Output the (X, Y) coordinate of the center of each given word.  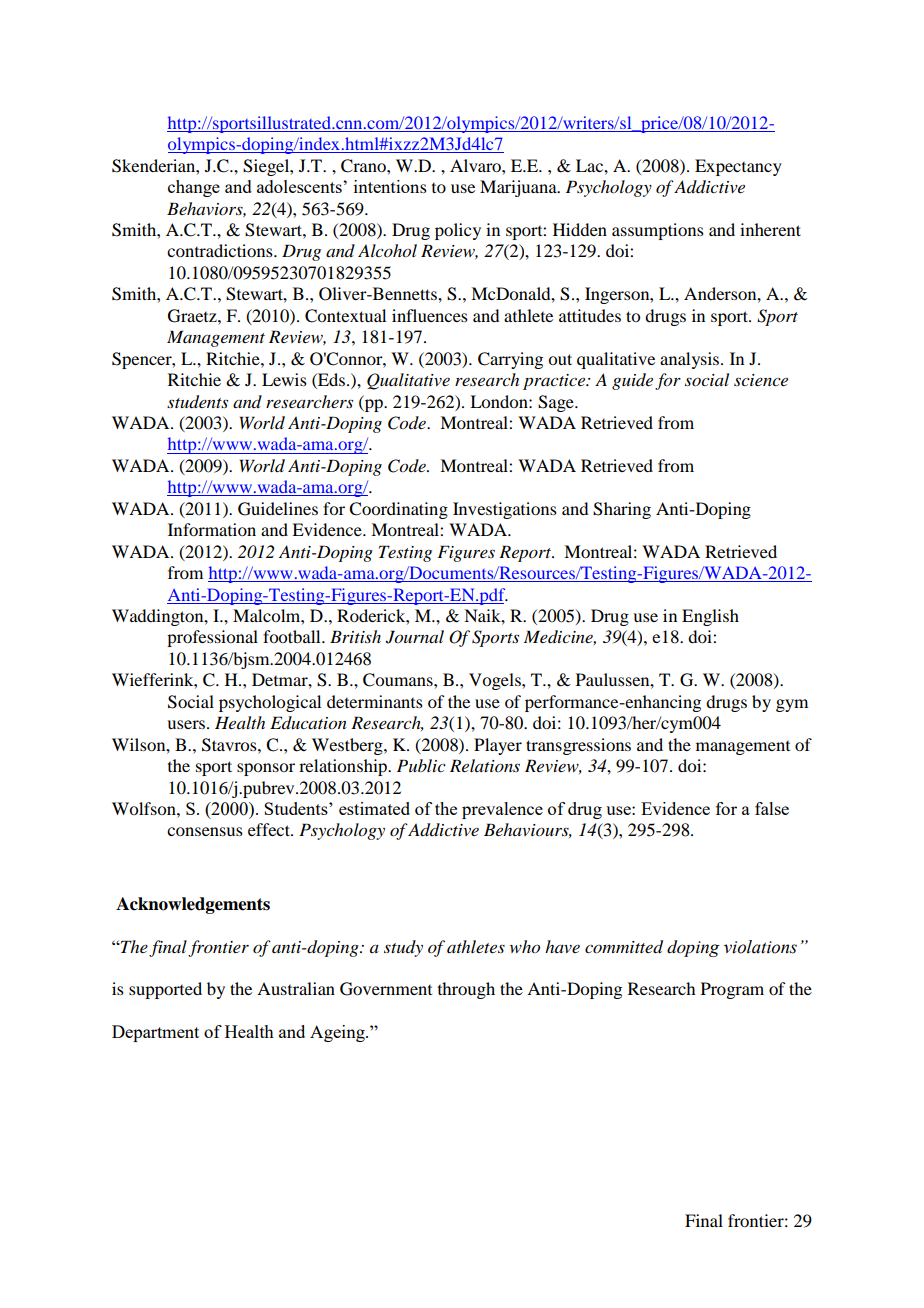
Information (212, 529)
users (187, 724)
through (466, 990)
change (194, 188)
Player (498, 746)
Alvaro (476, 165)
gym (792, 705)
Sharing (622, 510)
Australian (296, 988)
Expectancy (738, 167)
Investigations (505, 510)
